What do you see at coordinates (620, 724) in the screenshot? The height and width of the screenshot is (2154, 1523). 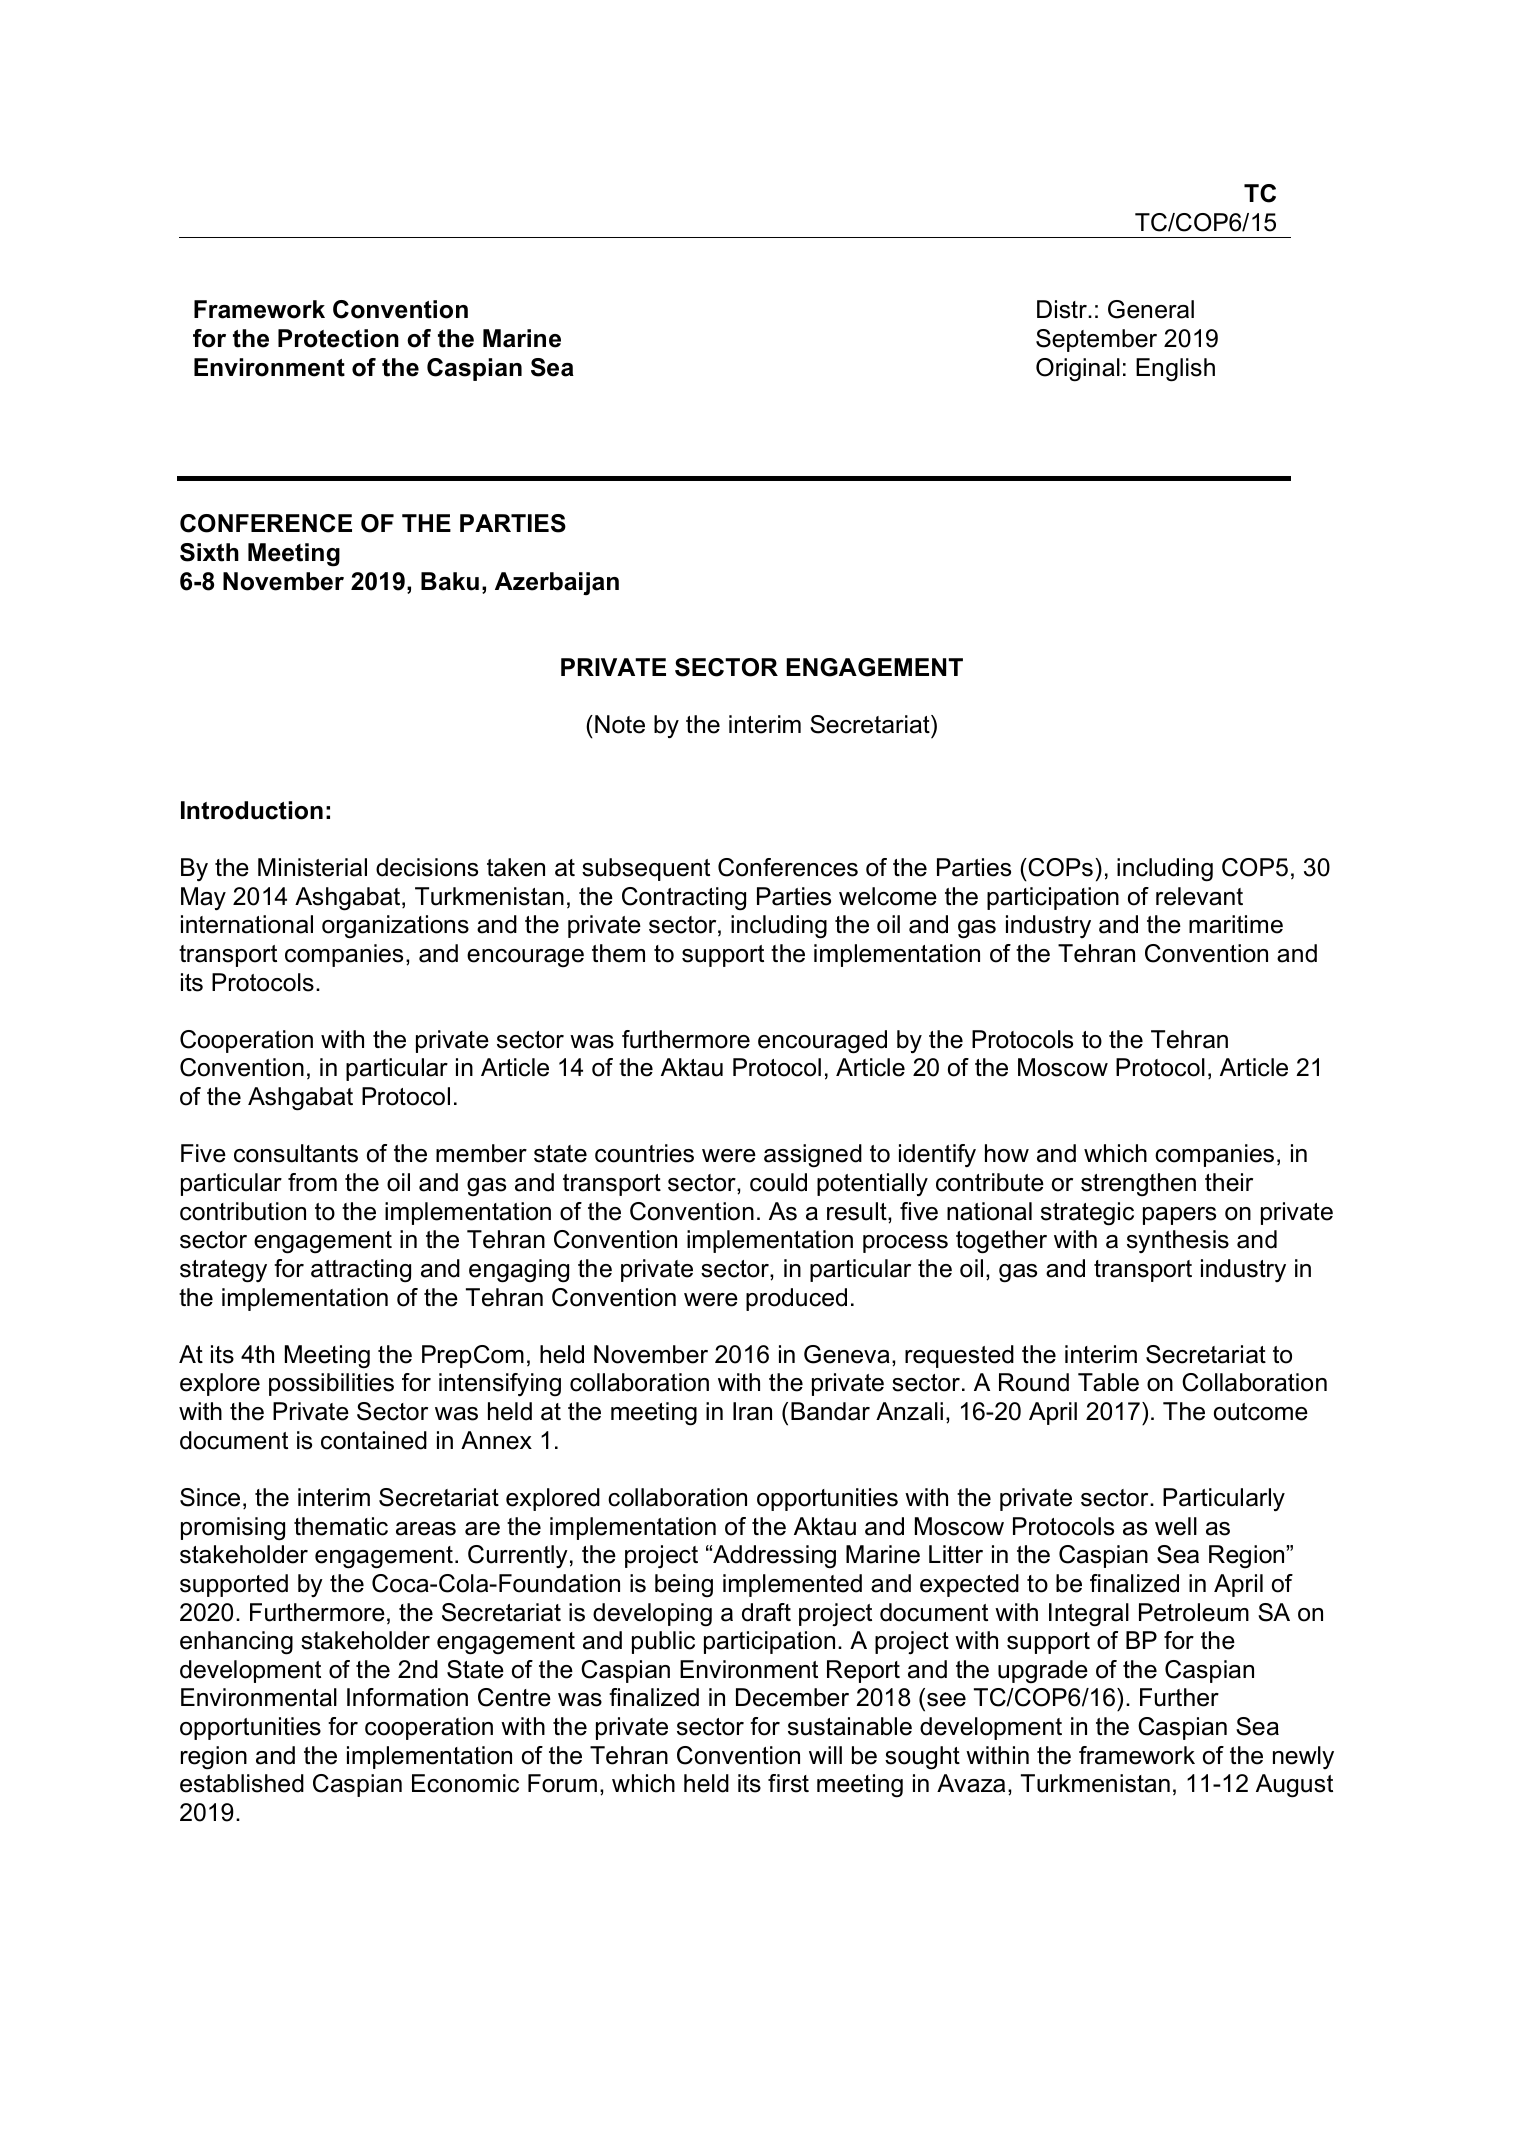 I see `Note` at bounding box center [620, 724].
